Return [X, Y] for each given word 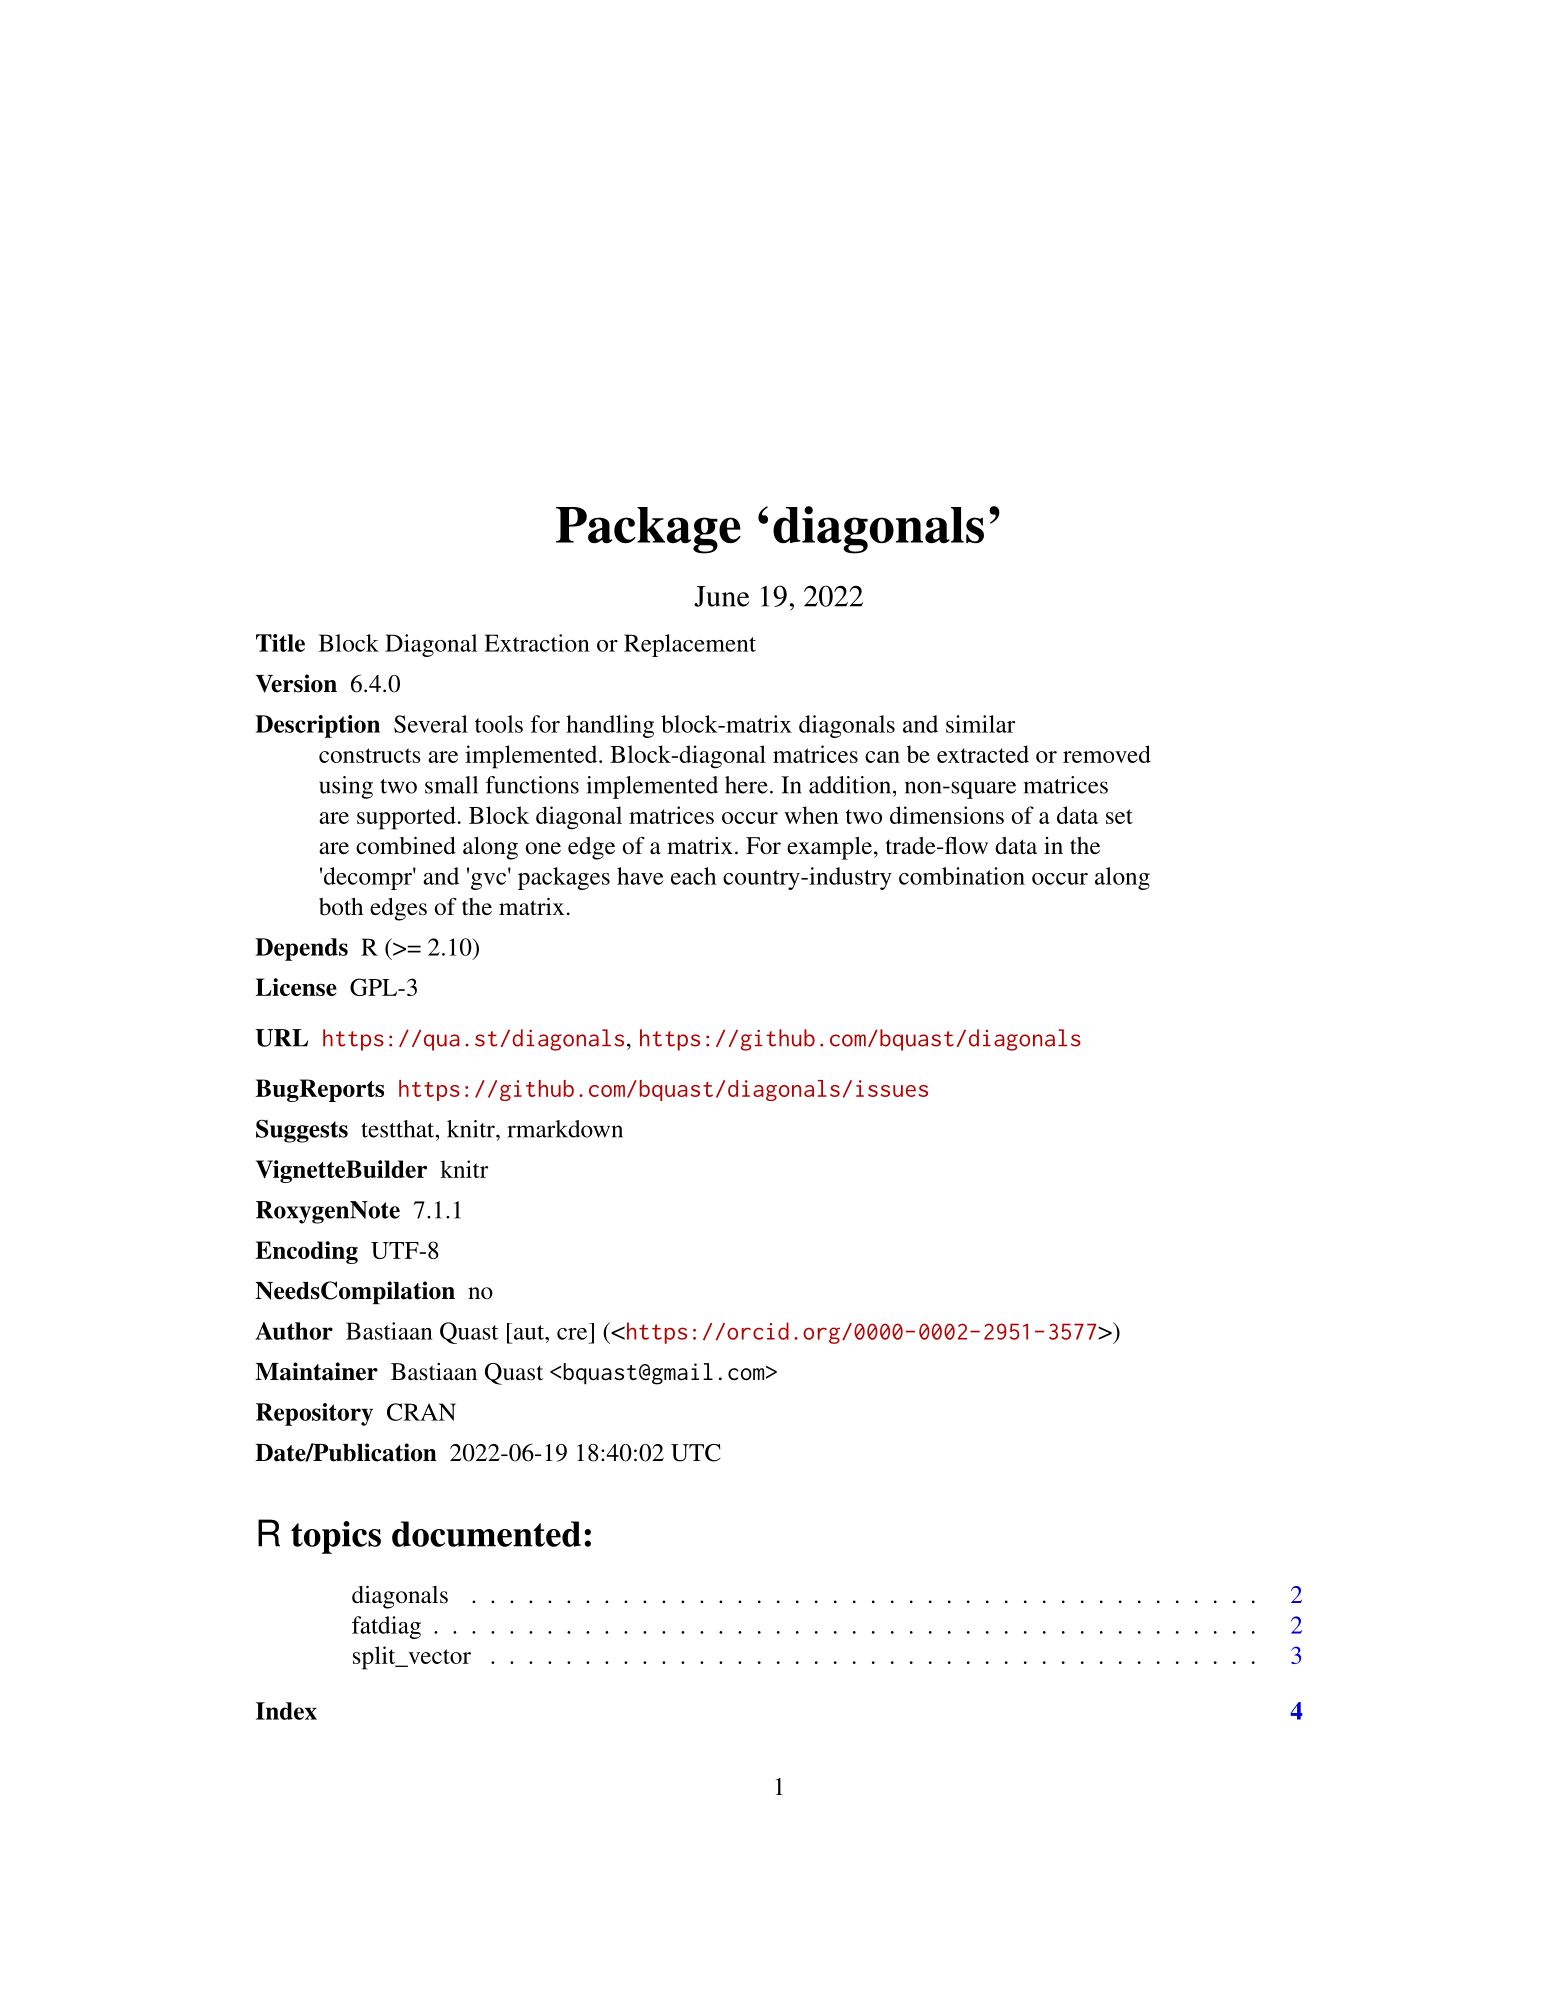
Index [286, 1711]
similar [980, 724]
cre [572, 1334]
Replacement [690, 645]
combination [962, 876]
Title [280, 643]
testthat [399, 1129]
